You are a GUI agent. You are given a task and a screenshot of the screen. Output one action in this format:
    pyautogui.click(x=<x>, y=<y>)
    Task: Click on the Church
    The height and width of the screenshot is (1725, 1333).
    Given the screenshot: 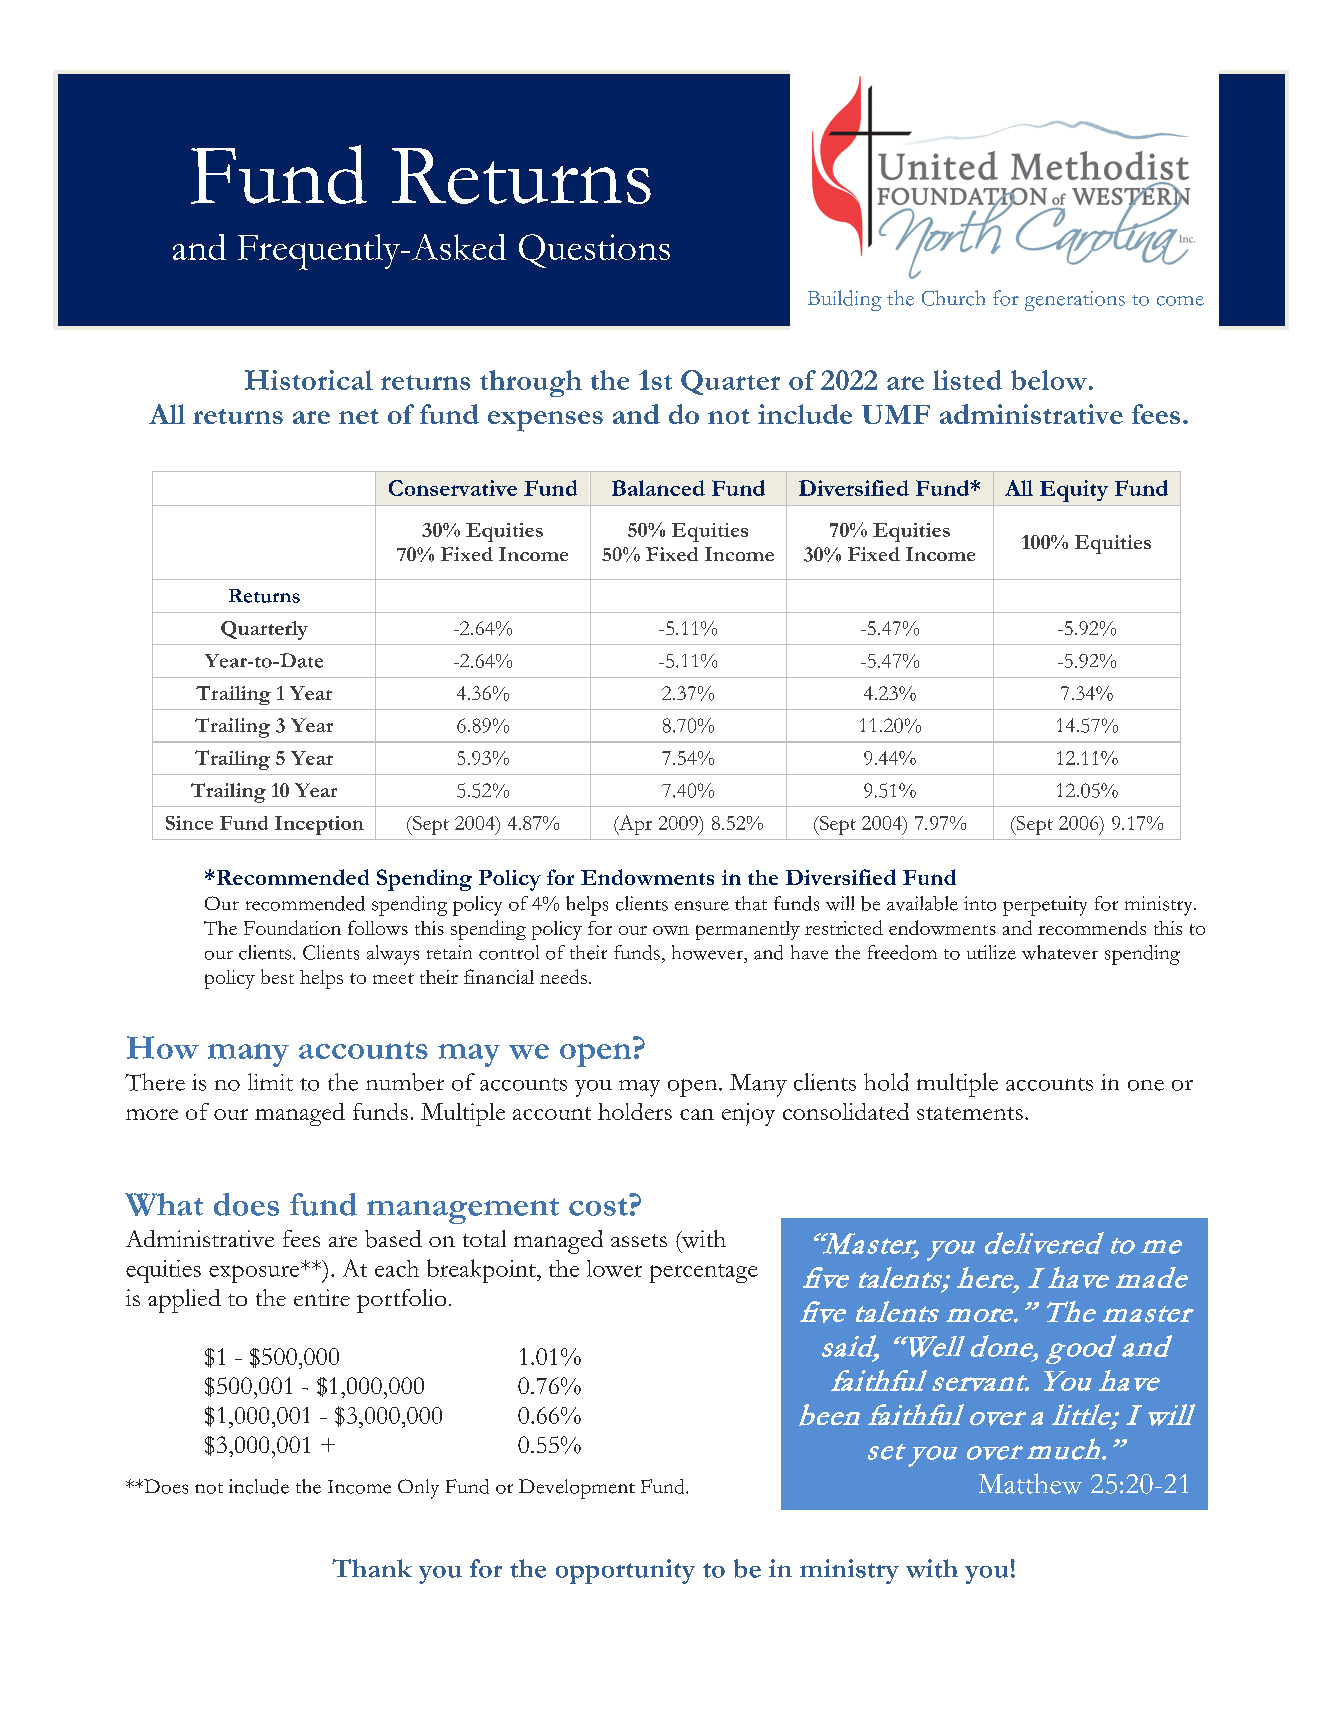 What is the action you would take?
    pyautogui.click(x=953, y=298)
